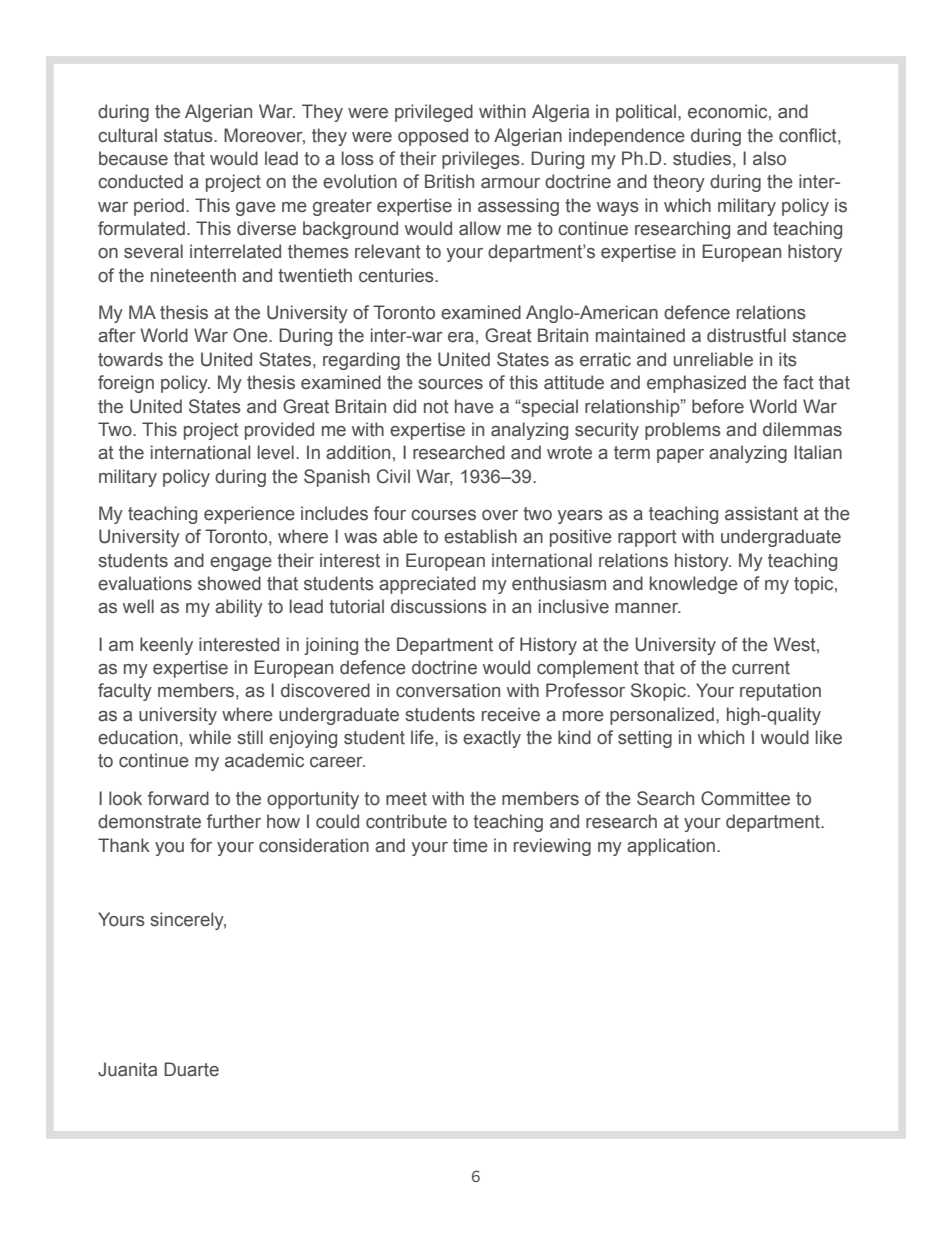  What do you see at coordinates (694, 585) in the screenshot?
I see `knowledge` at bounding box center [694, 585].
